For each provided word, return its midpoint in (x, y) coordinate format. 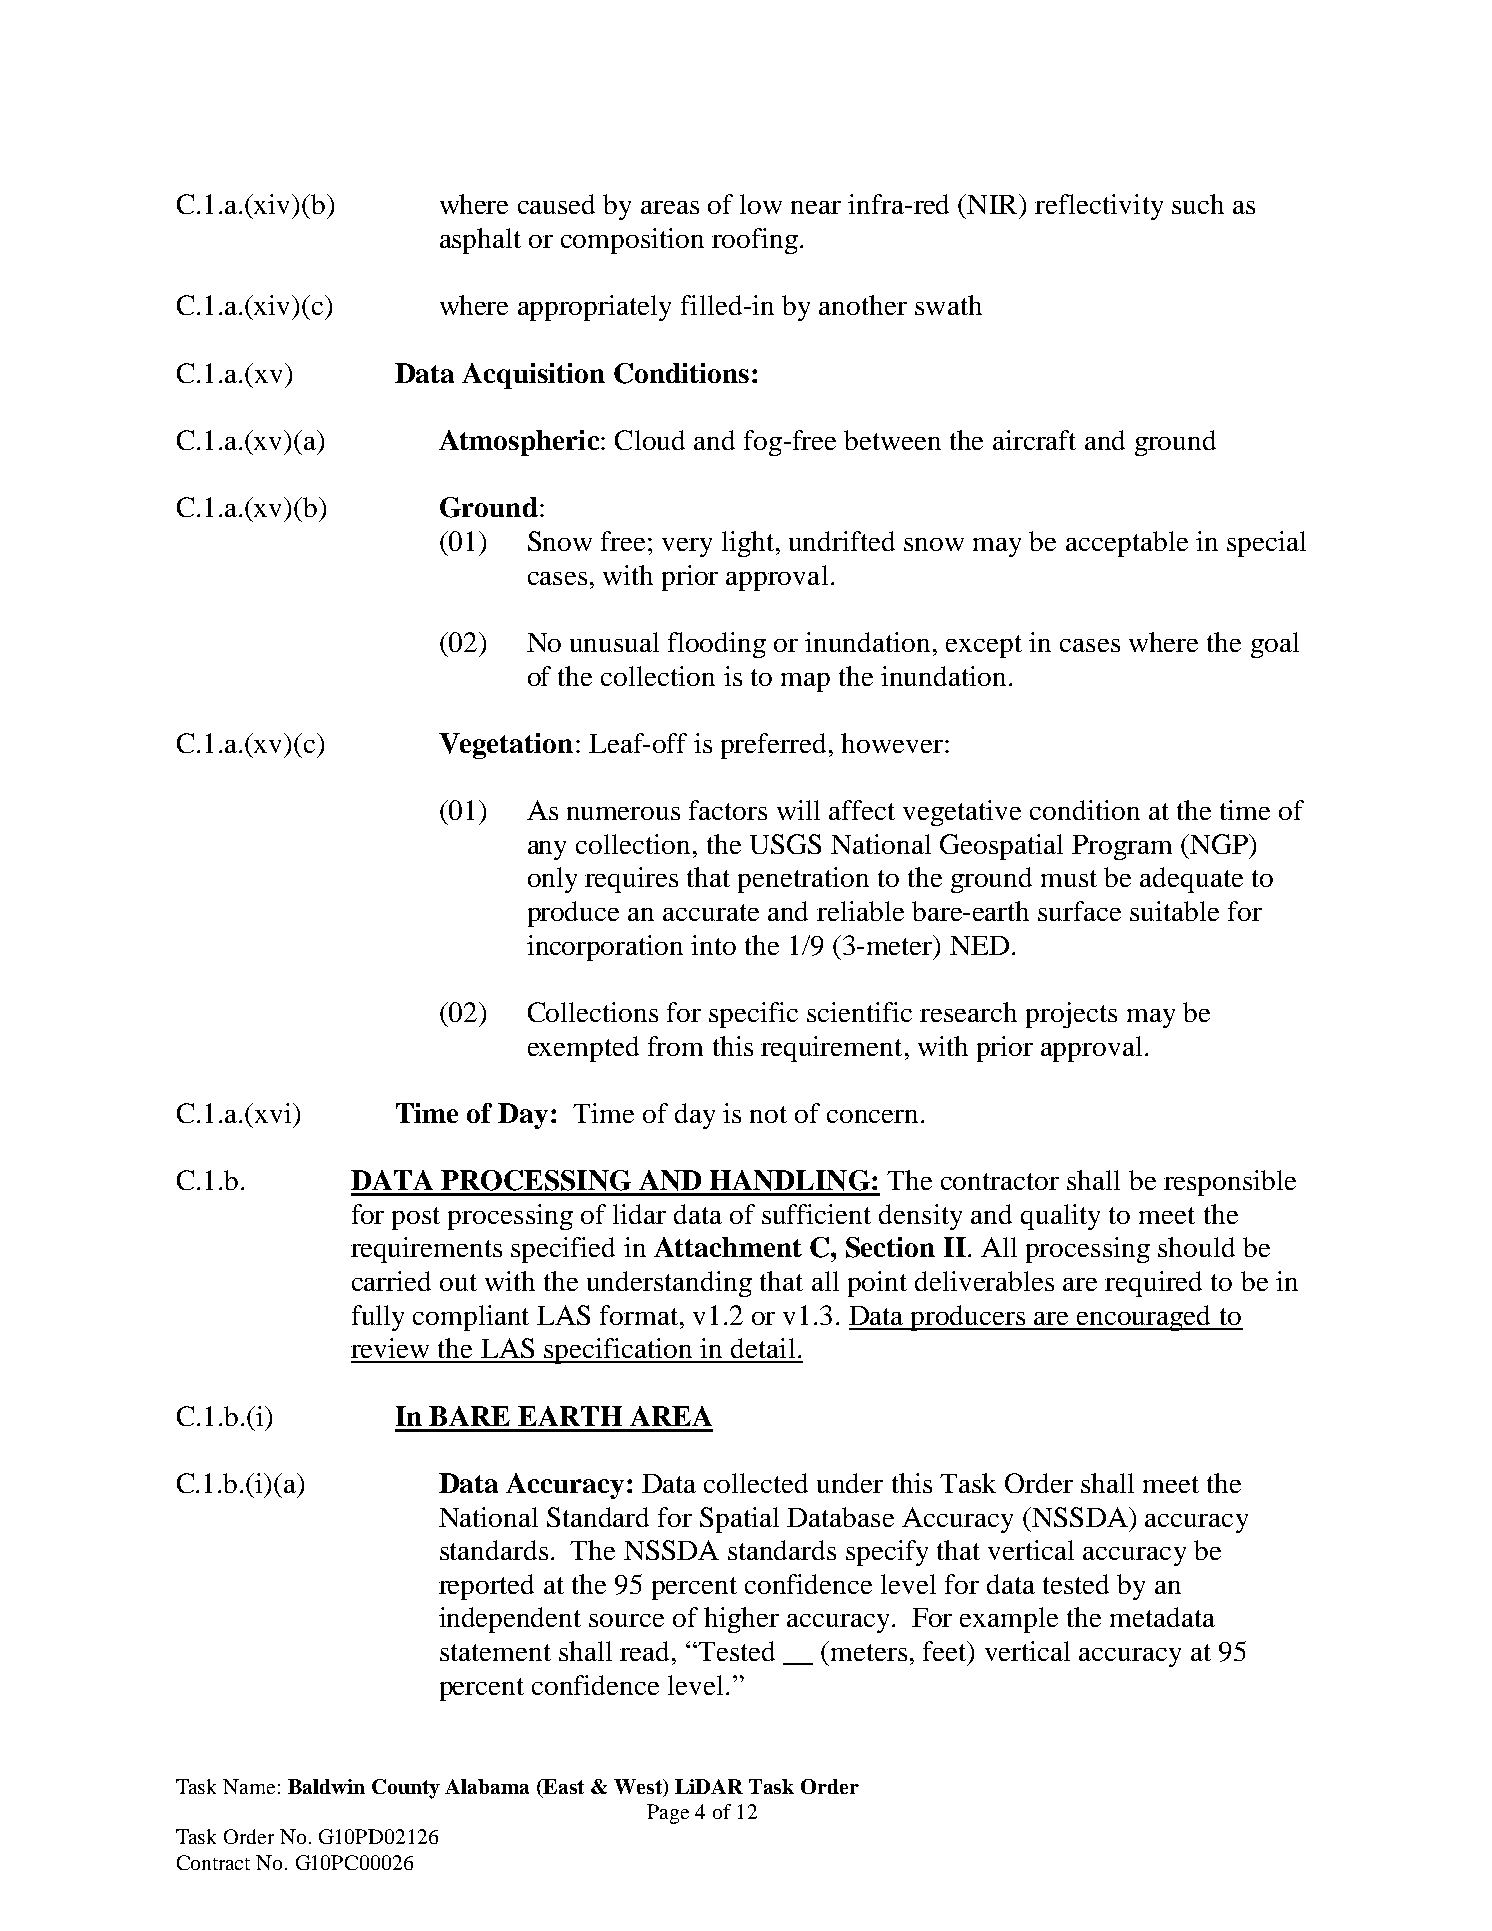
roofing (755, 241)
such (1198, 204)
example (1009, 1620)
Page (668, 1814)
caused (556, 204)
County (406, 1789)
